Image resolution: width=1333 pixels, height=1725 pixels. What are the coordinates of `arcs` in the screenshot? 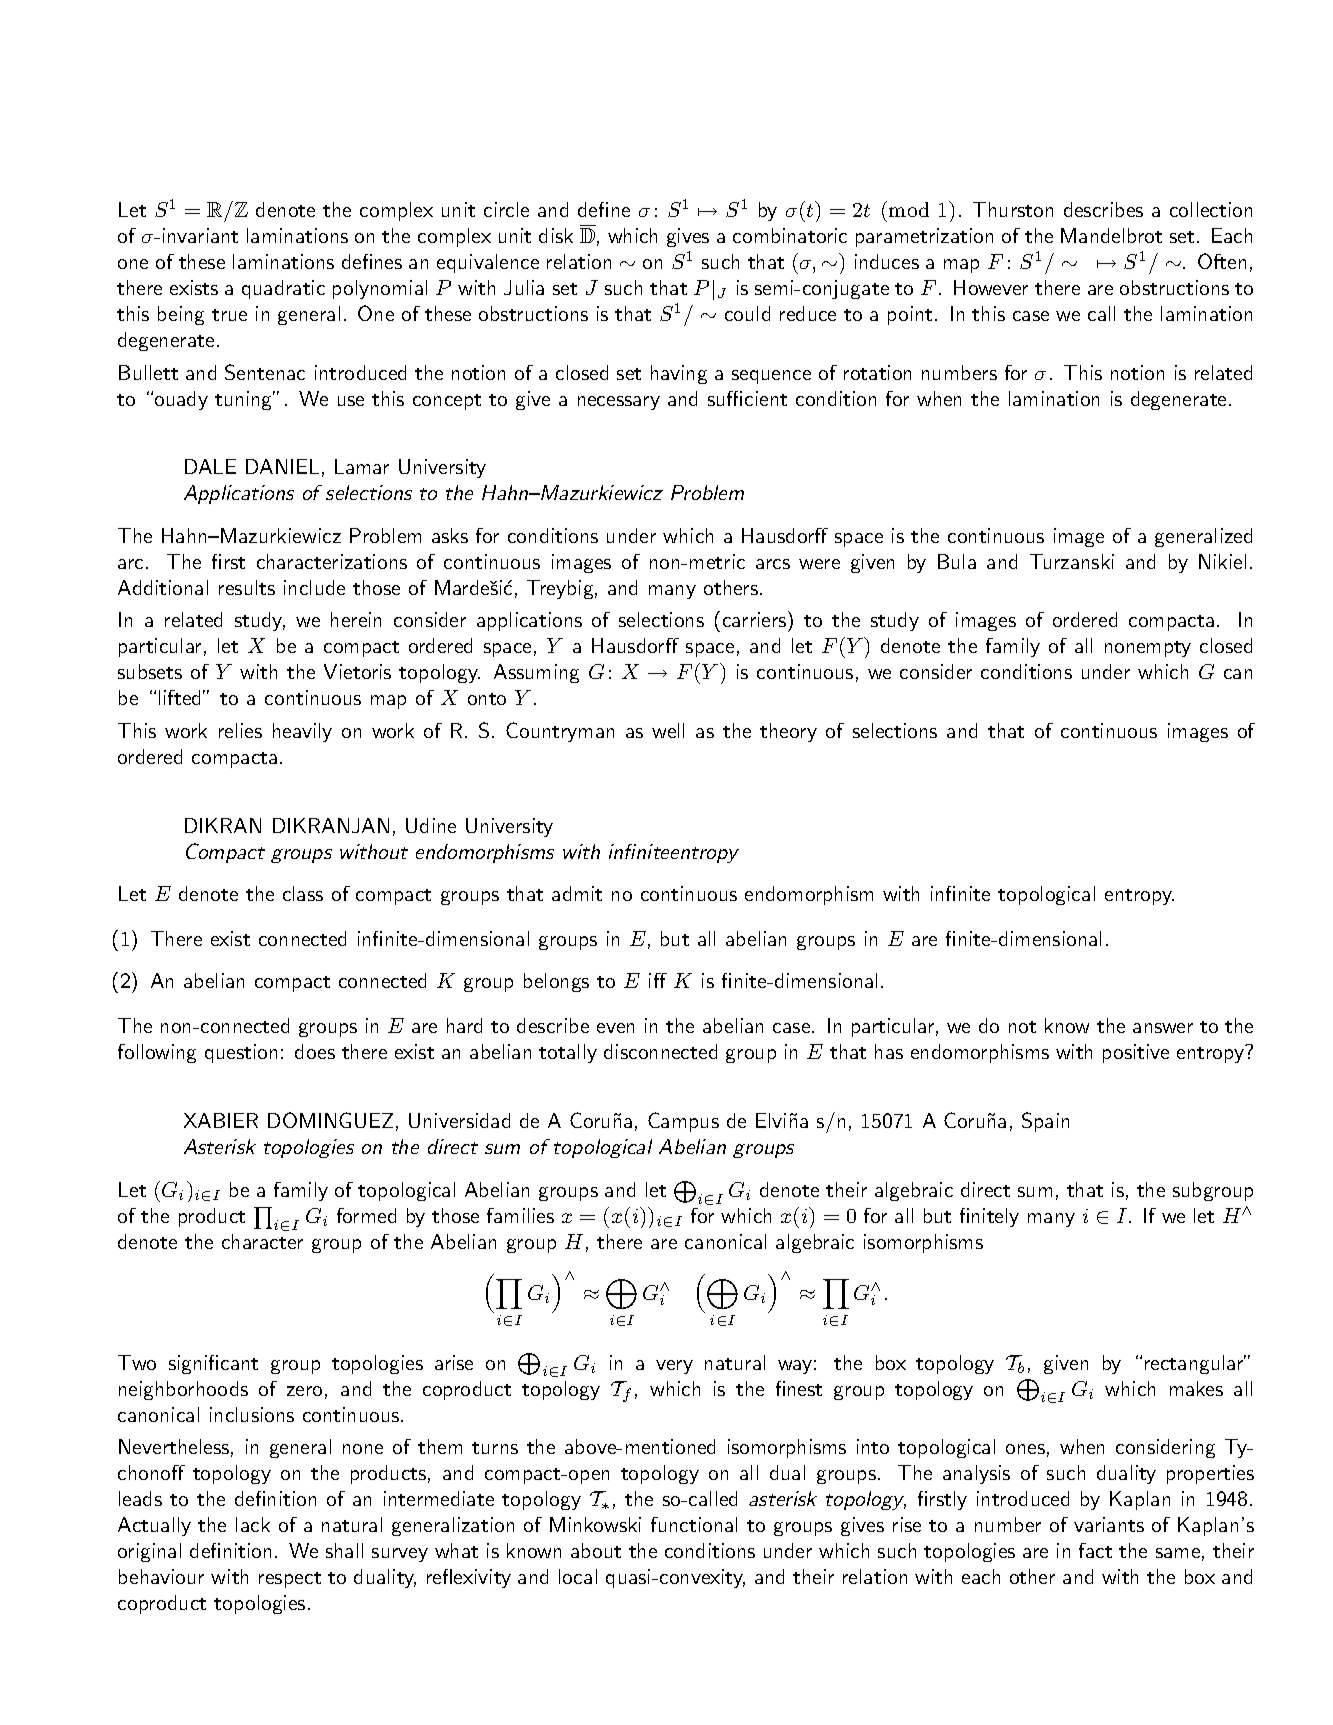 It's located at (773, 564).
